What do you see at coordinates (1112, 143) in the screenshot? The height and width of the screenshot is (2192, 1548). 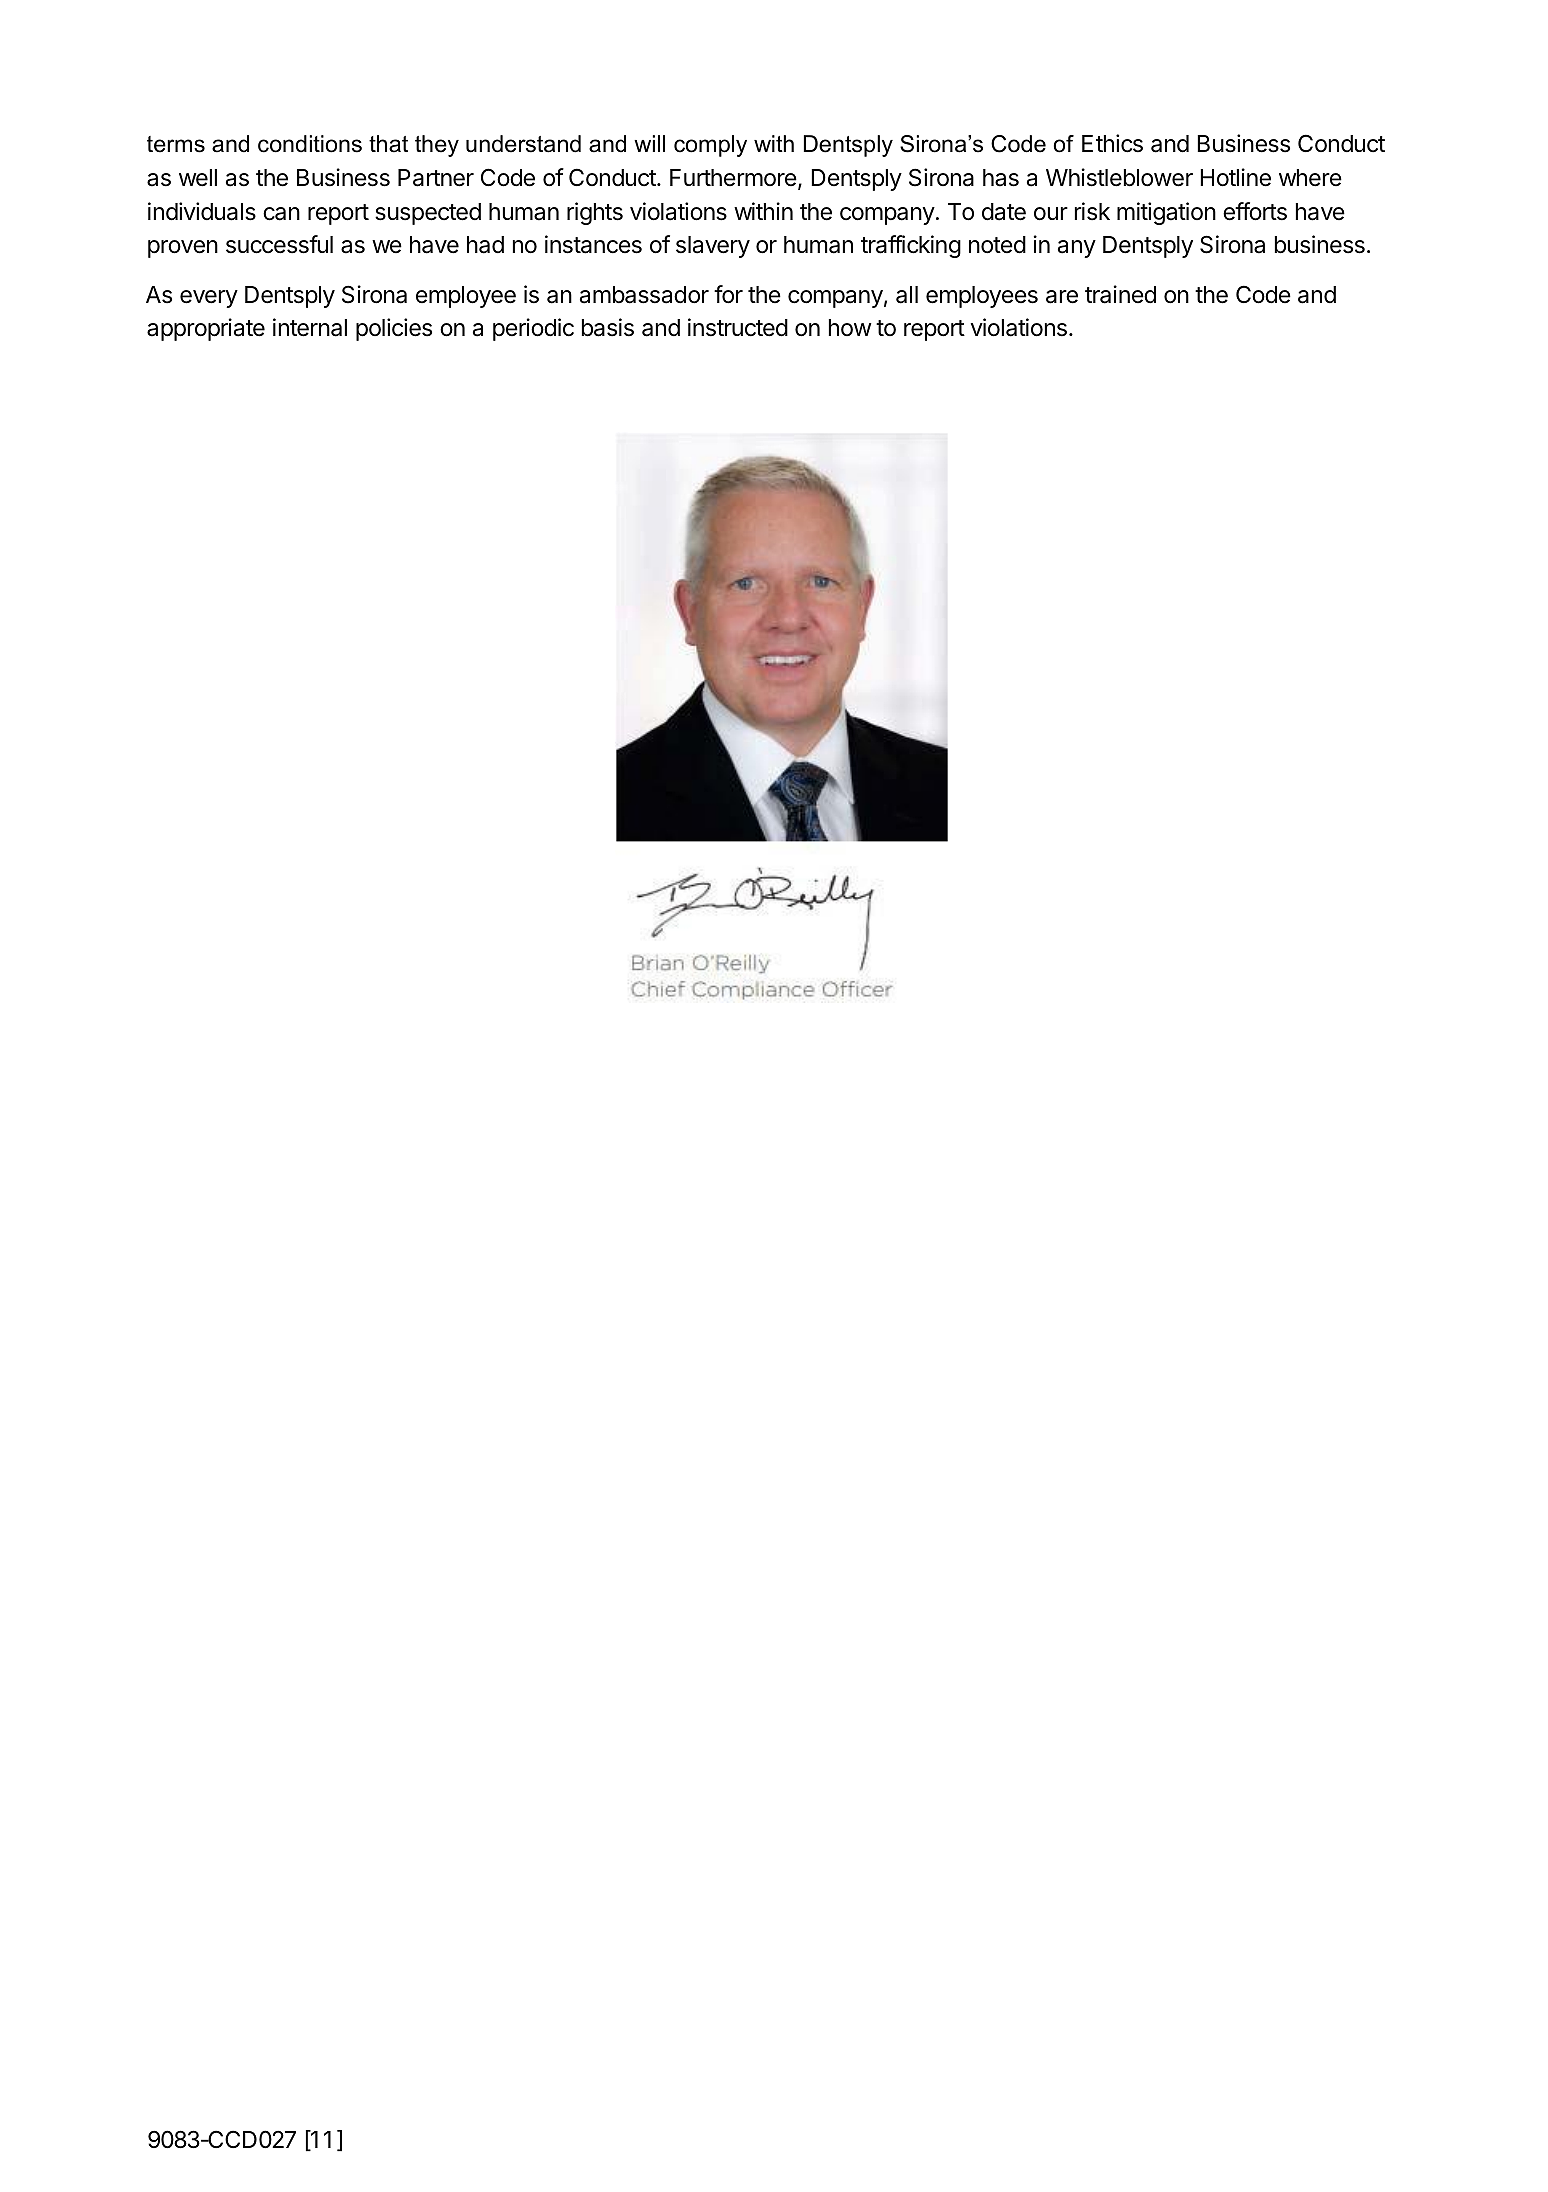 I see `Ethics` at bounding box center [1112, 143].
